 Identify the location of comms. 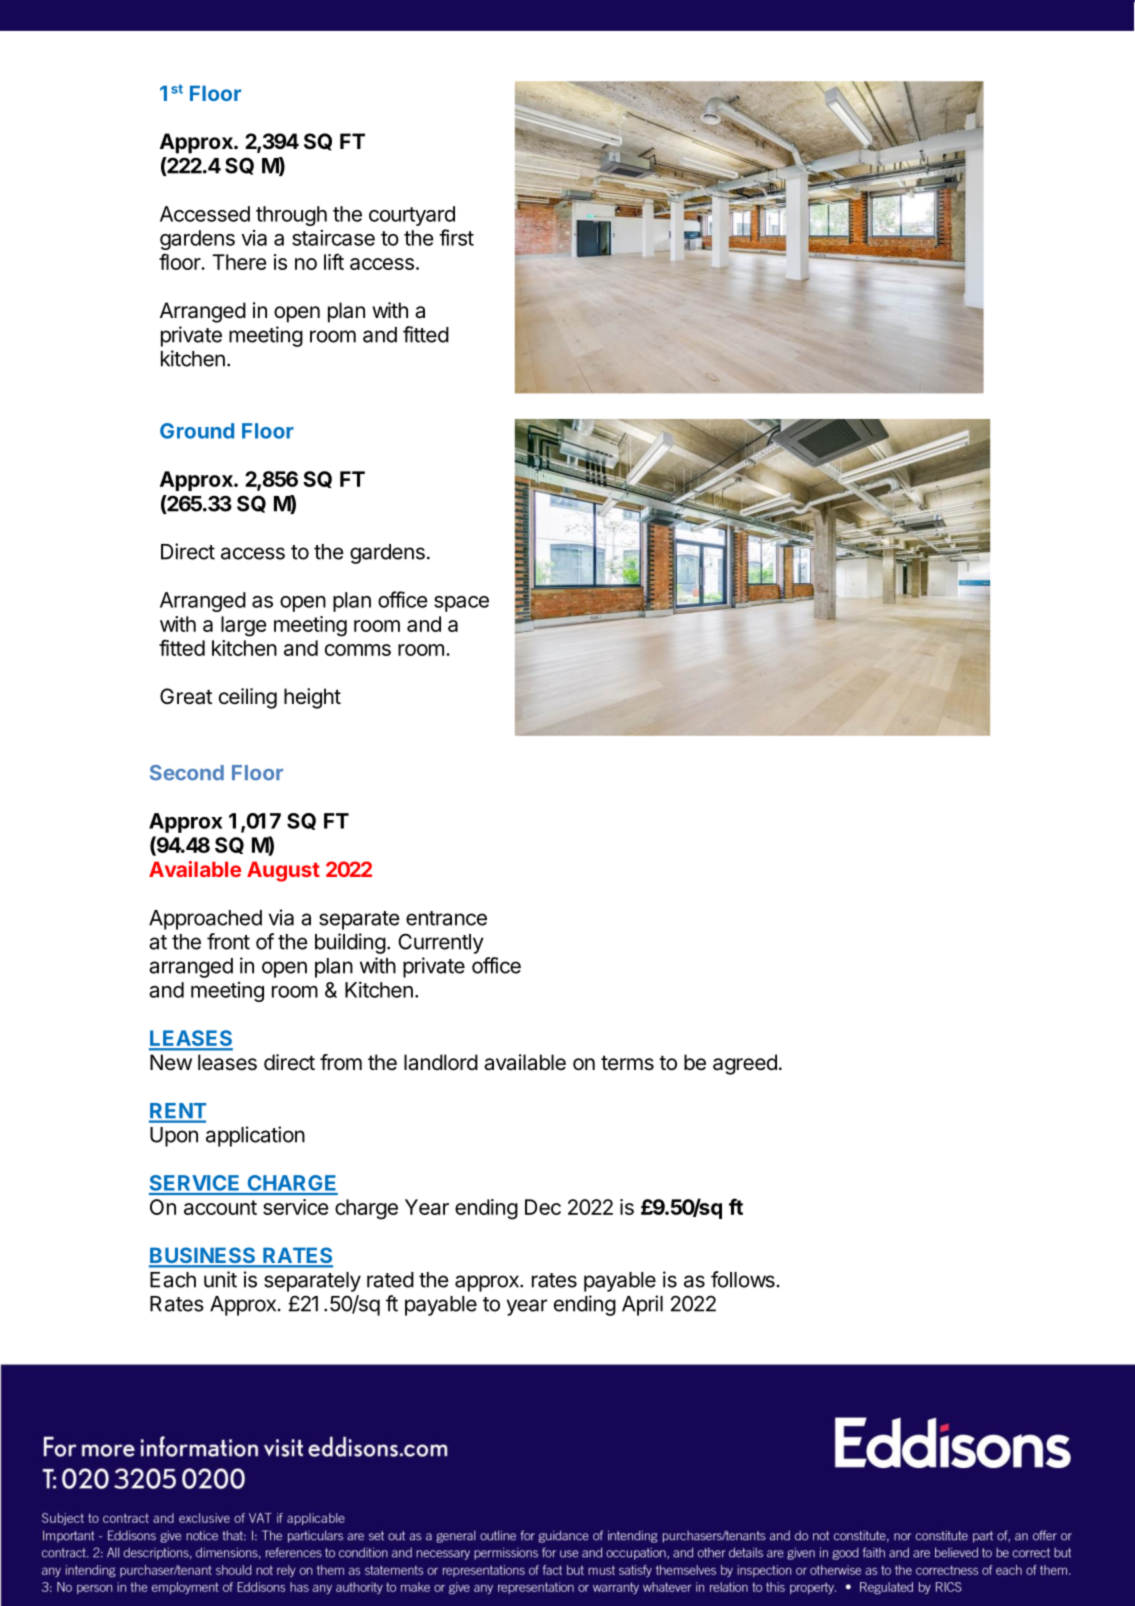
(358, 650).
